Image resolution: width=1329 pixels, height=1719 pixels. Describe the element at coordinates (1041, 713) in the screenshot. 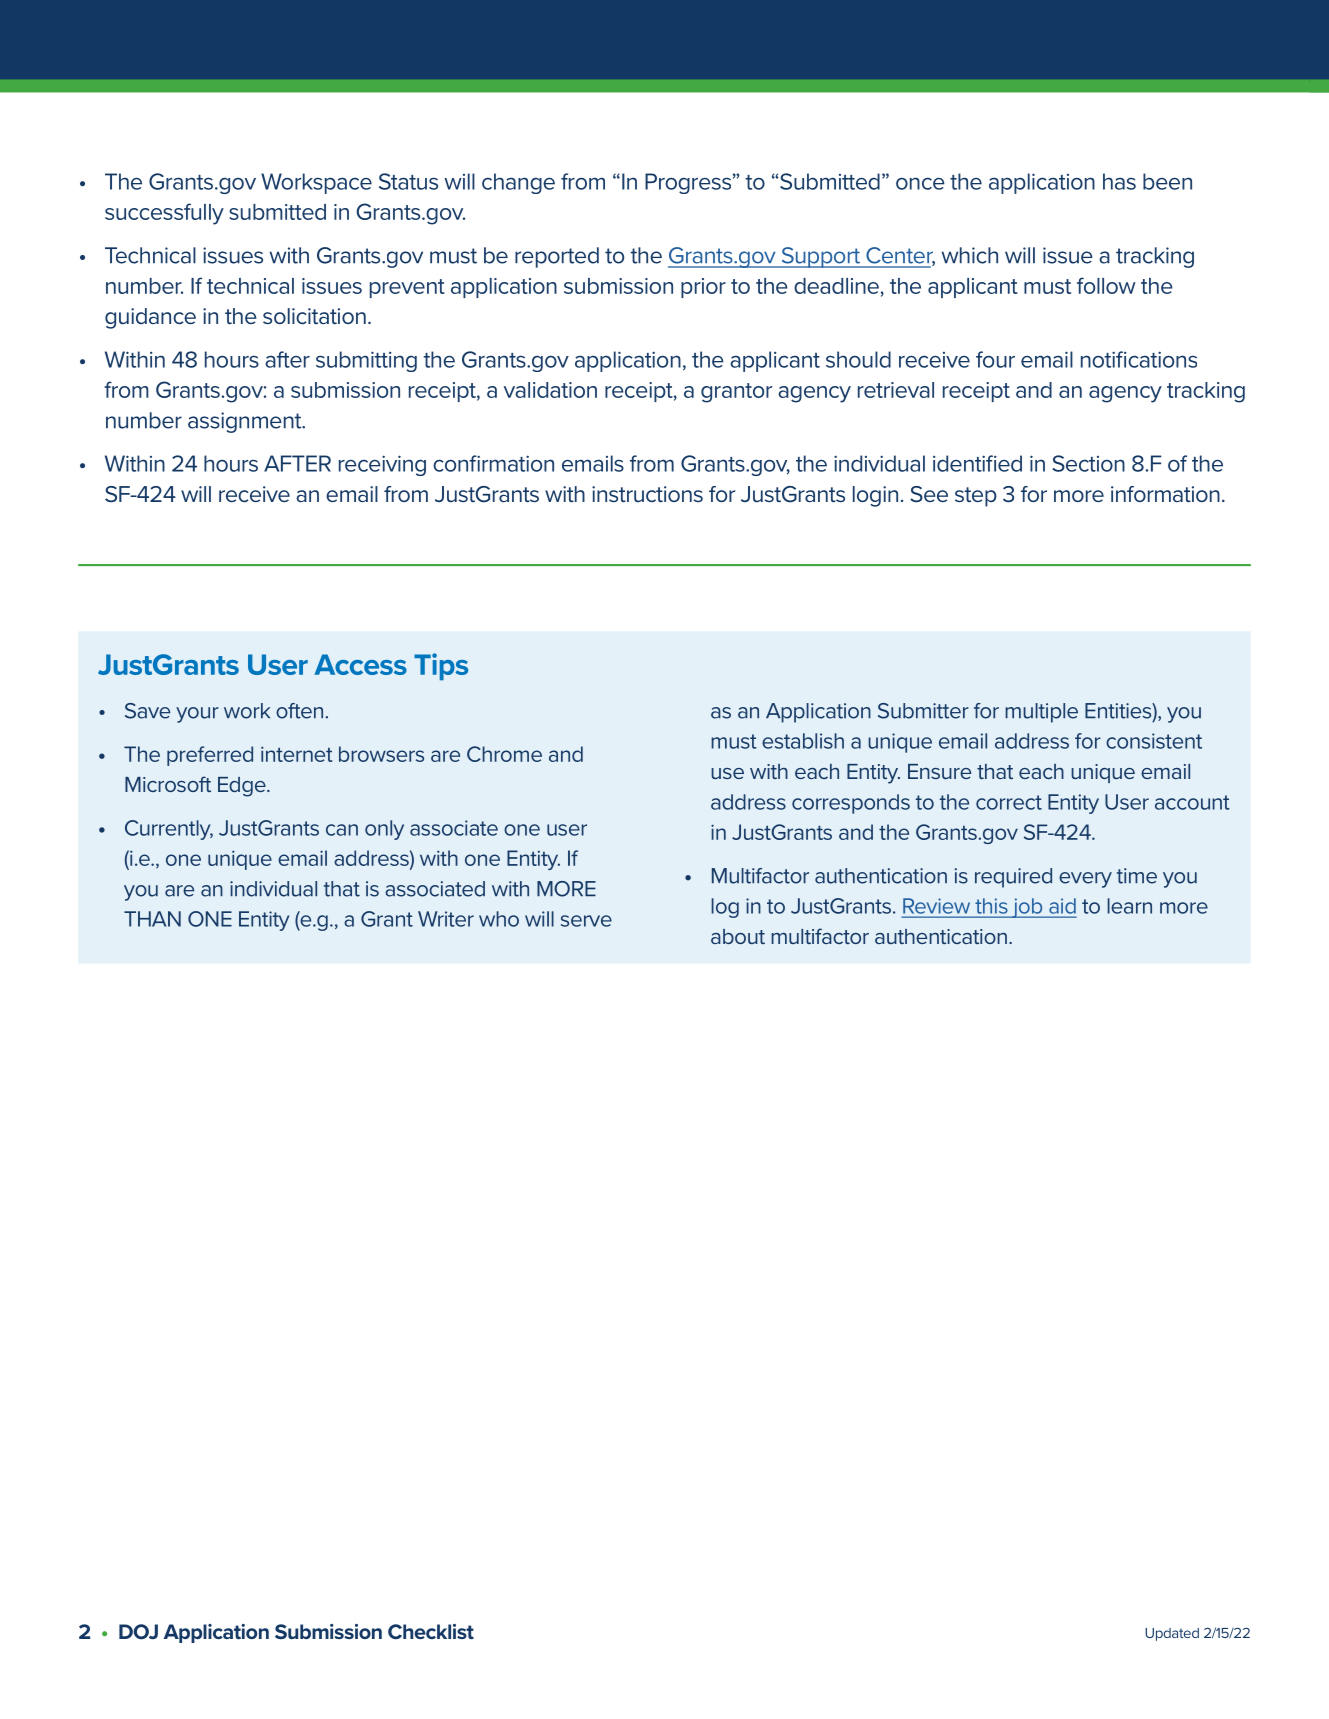

I see `multiple` at that location.
